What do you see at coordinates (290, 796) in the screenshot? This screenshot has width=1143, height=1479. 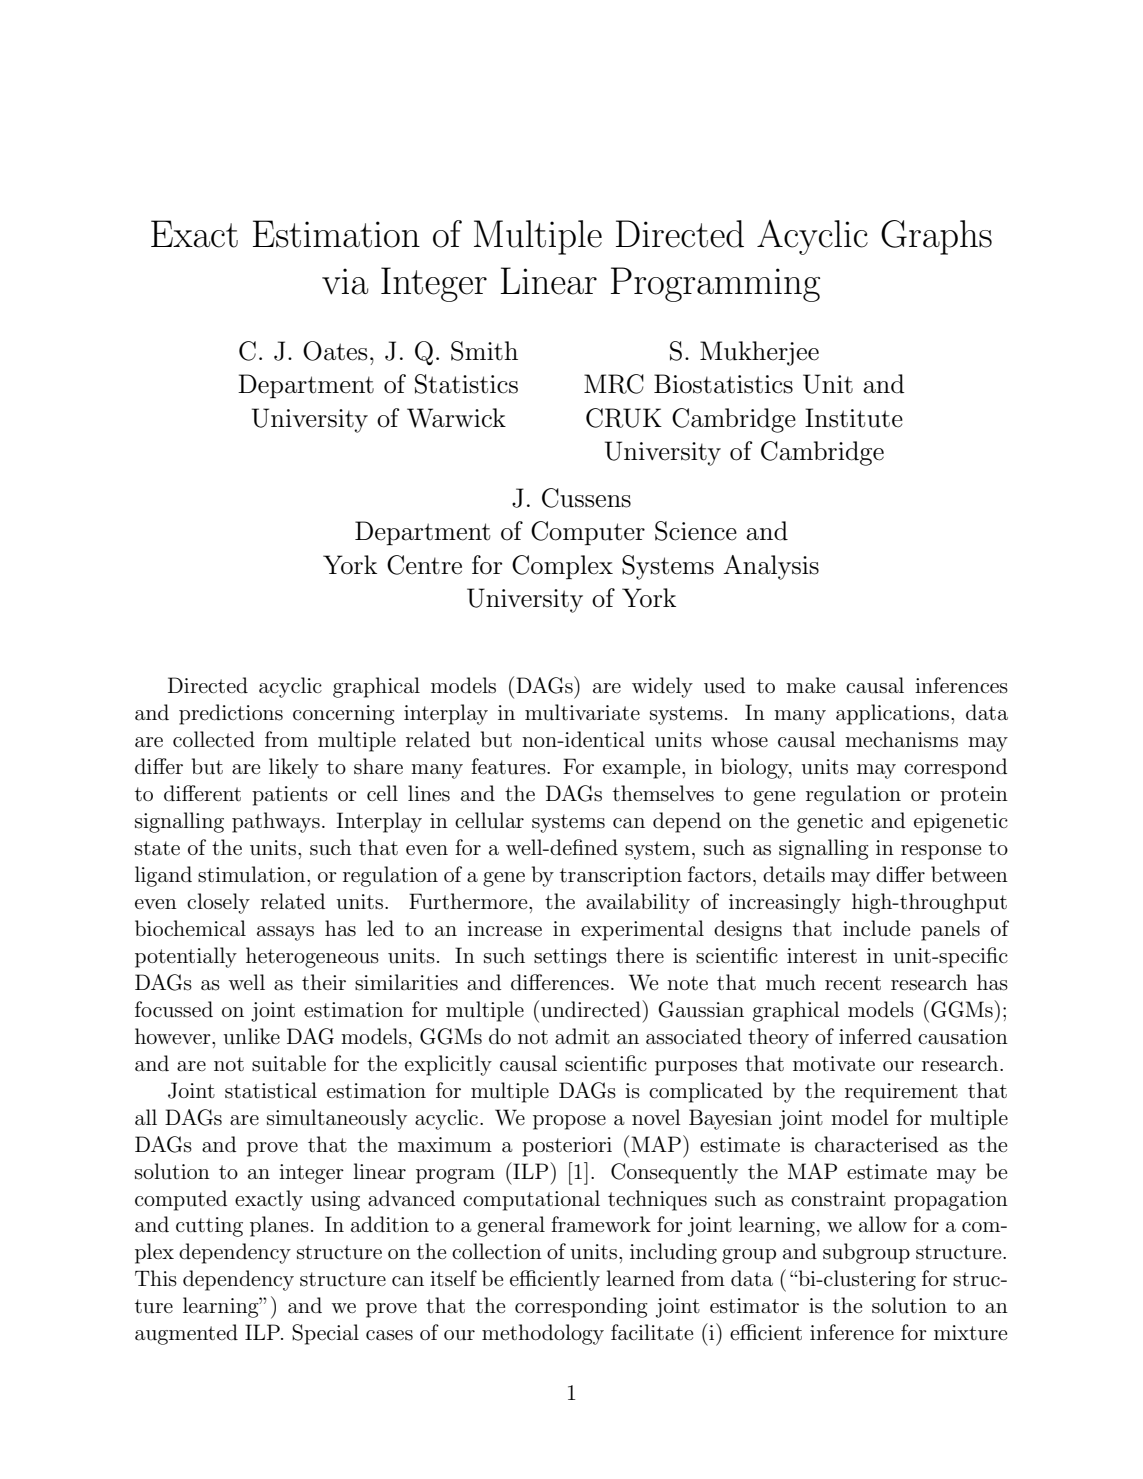 I see `patients` at bounding box center [290, 796].
